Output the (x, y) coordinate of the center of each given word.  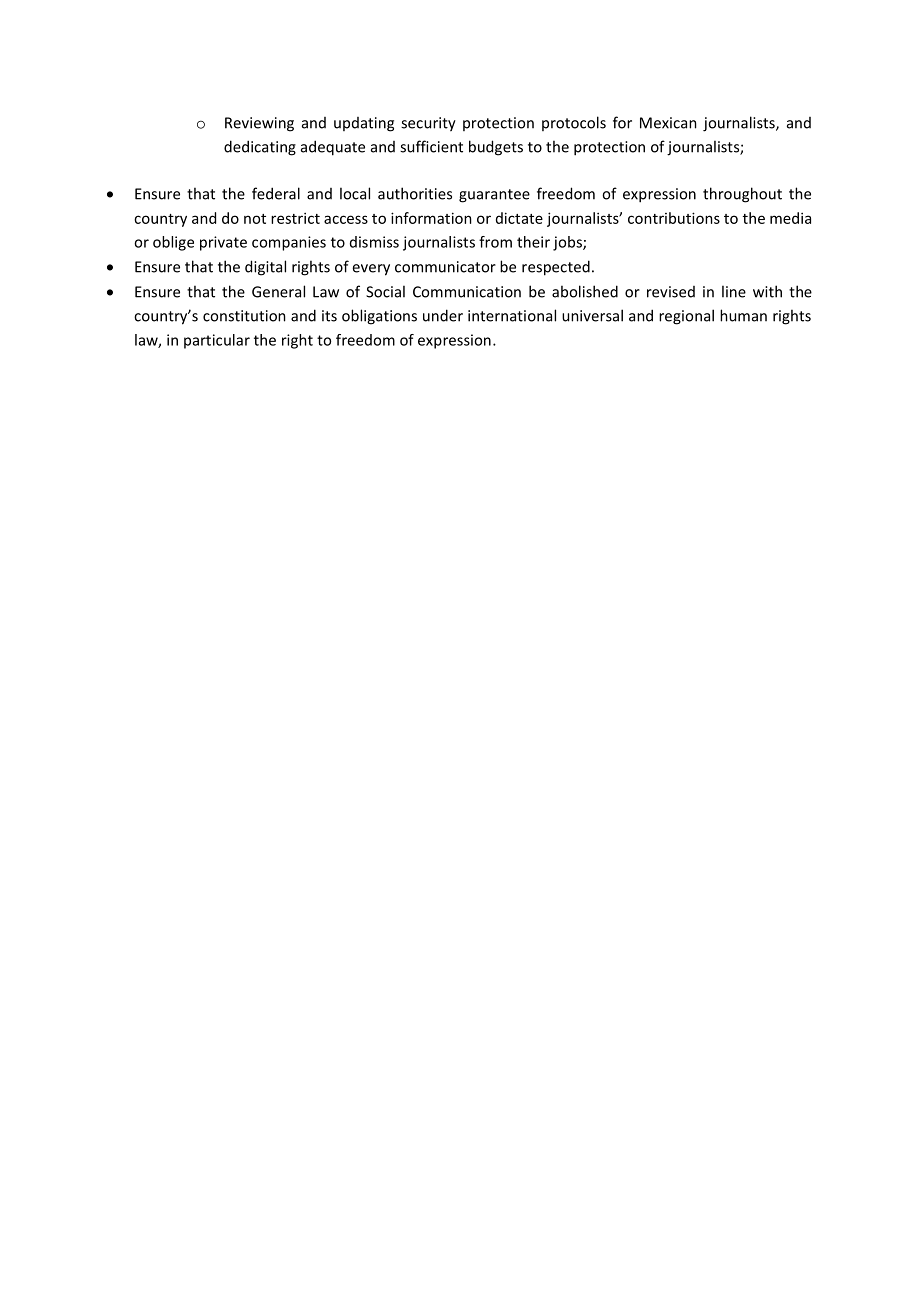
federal (276, 193)
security (428, 124)
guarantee (494, 196)
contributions (674, 218)
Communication (467, 292)
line (734, 291)
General (278, 291)
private (223, 243)
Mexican (668, 123)
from (495, 242)
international (512, 315)
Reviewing (259, 124)
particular (217, 341)
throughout (742, 195)
